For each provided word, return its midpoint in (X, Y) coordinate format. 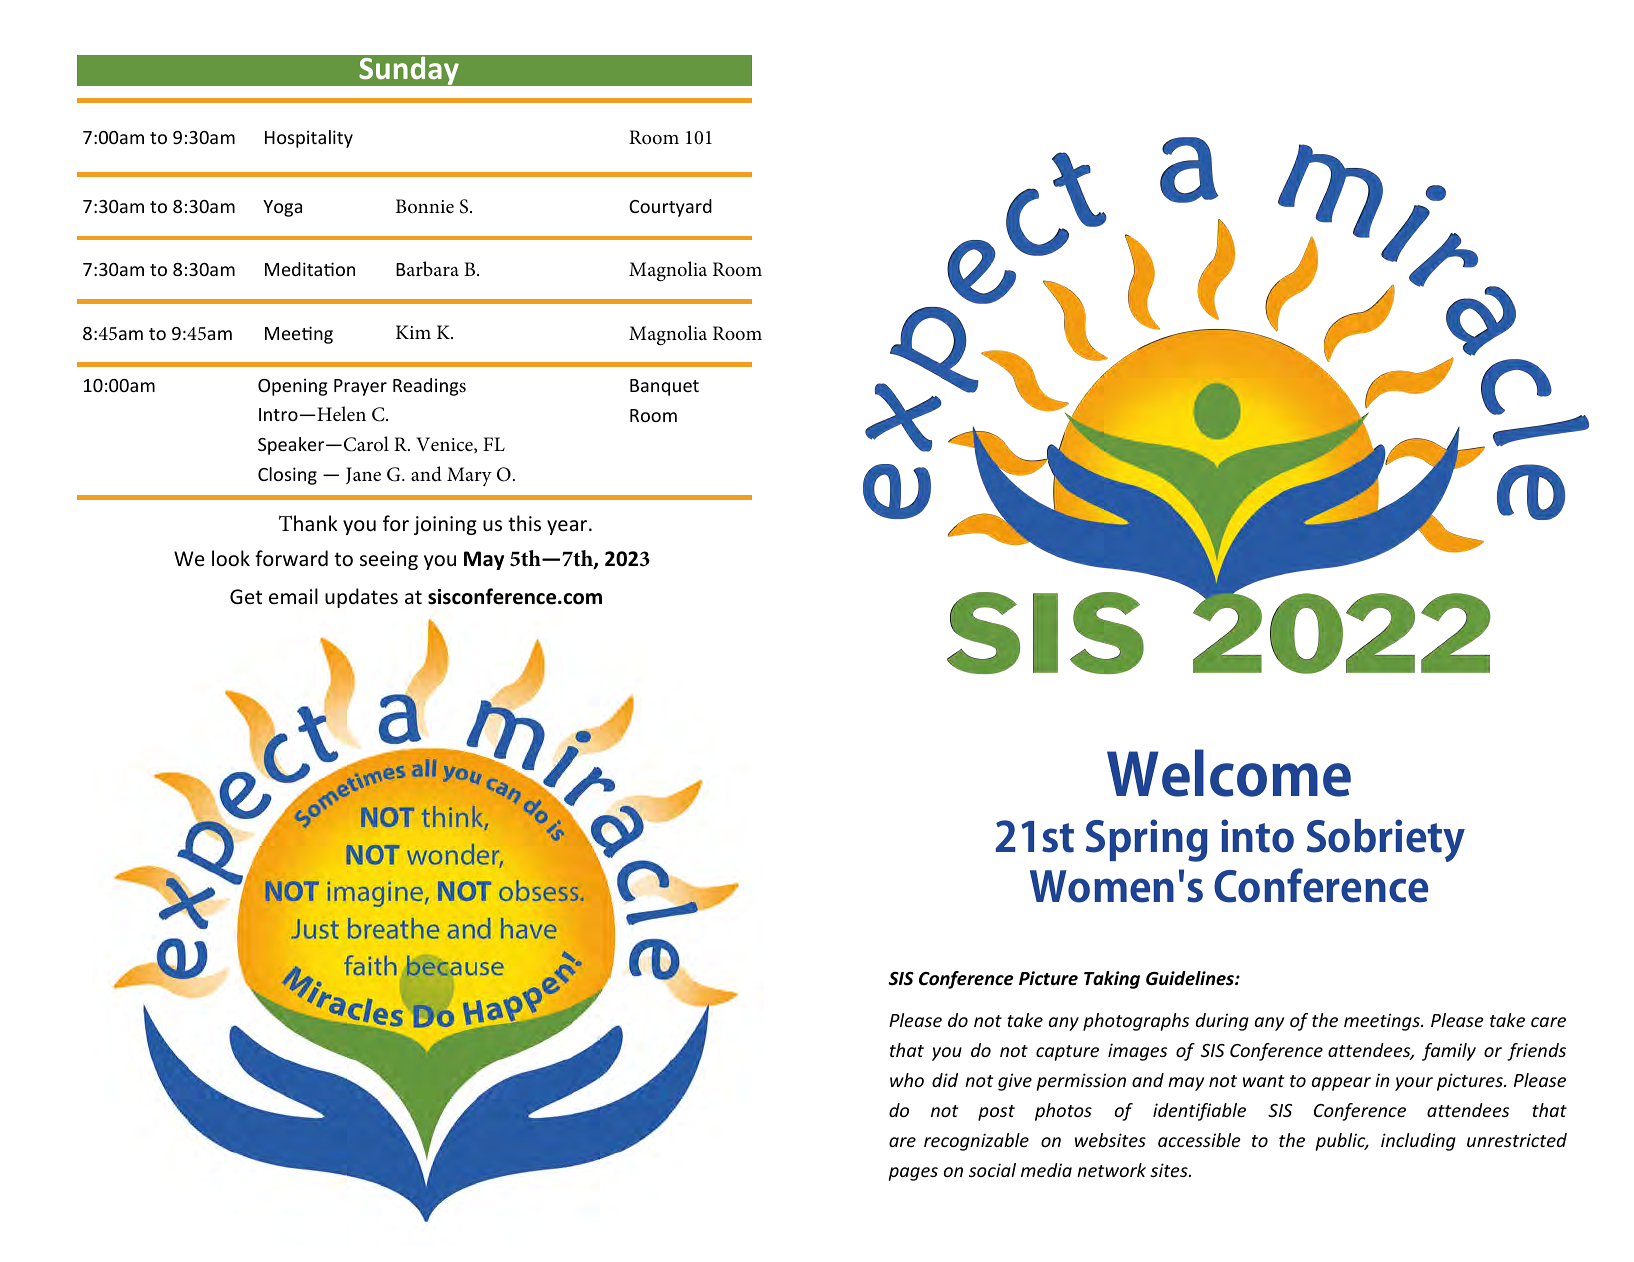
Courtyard (670, 208)
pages (913, 1174)
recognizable (976, 1142)
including (1418, 1142)
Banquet (664, 387)
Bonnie (425, 206)
